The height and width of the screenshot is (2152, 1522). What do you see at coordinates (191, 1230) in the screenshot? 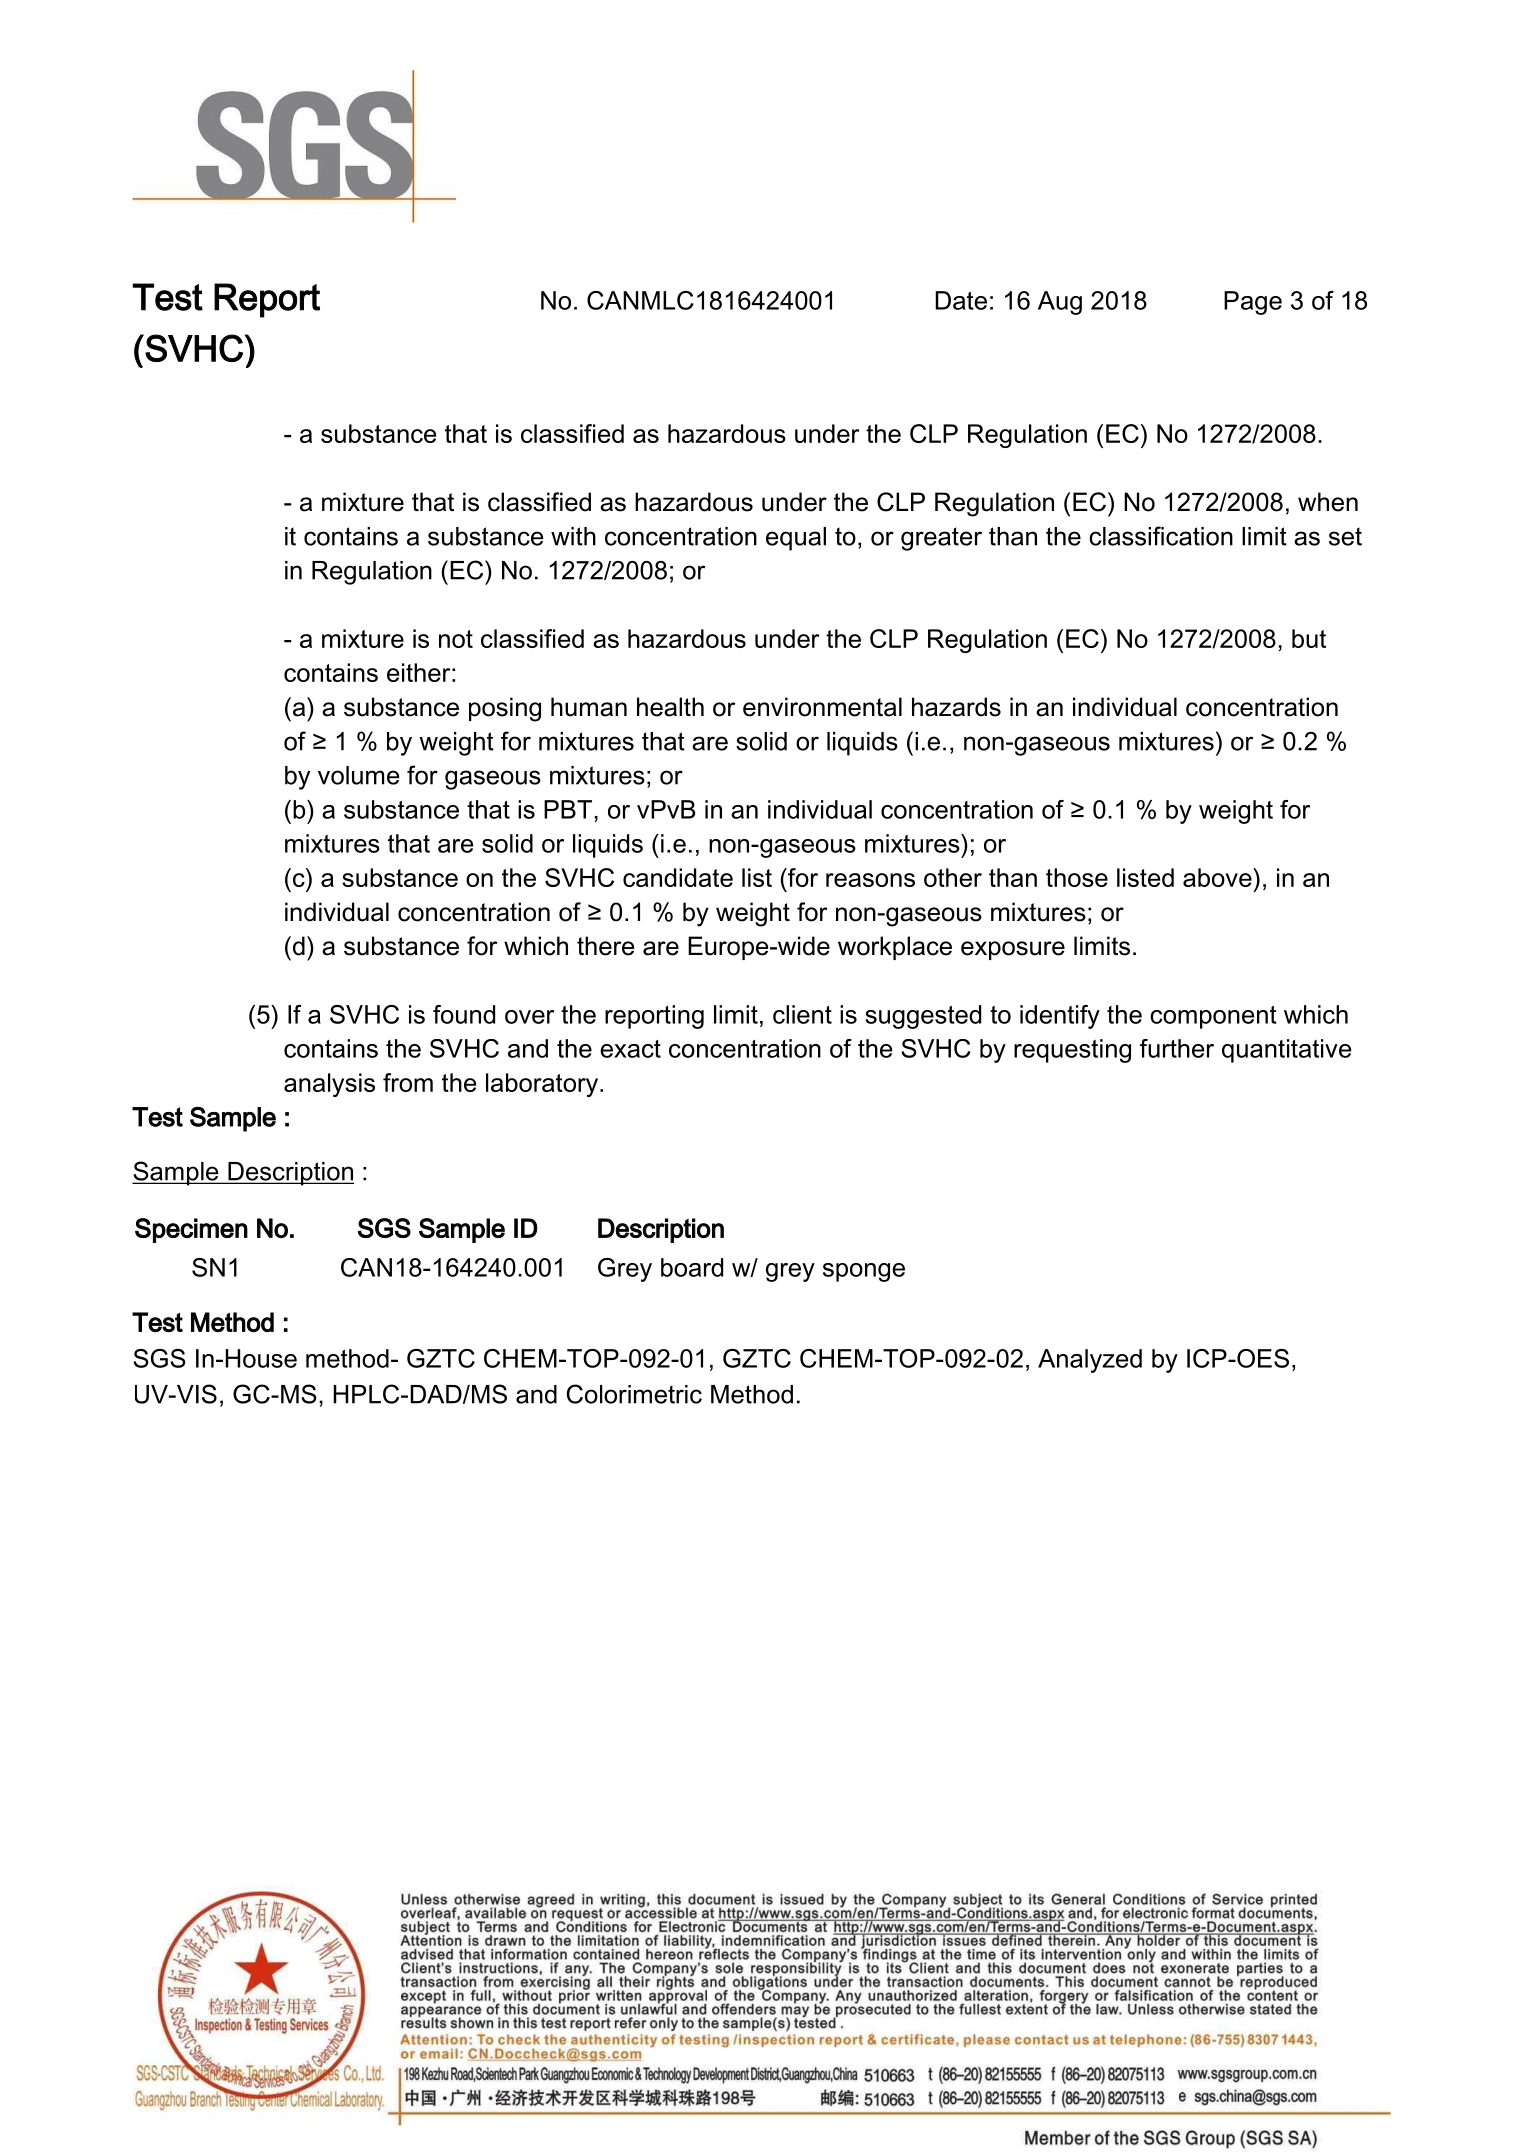
I see `Specimen` at bounding box center [191, 1230].
